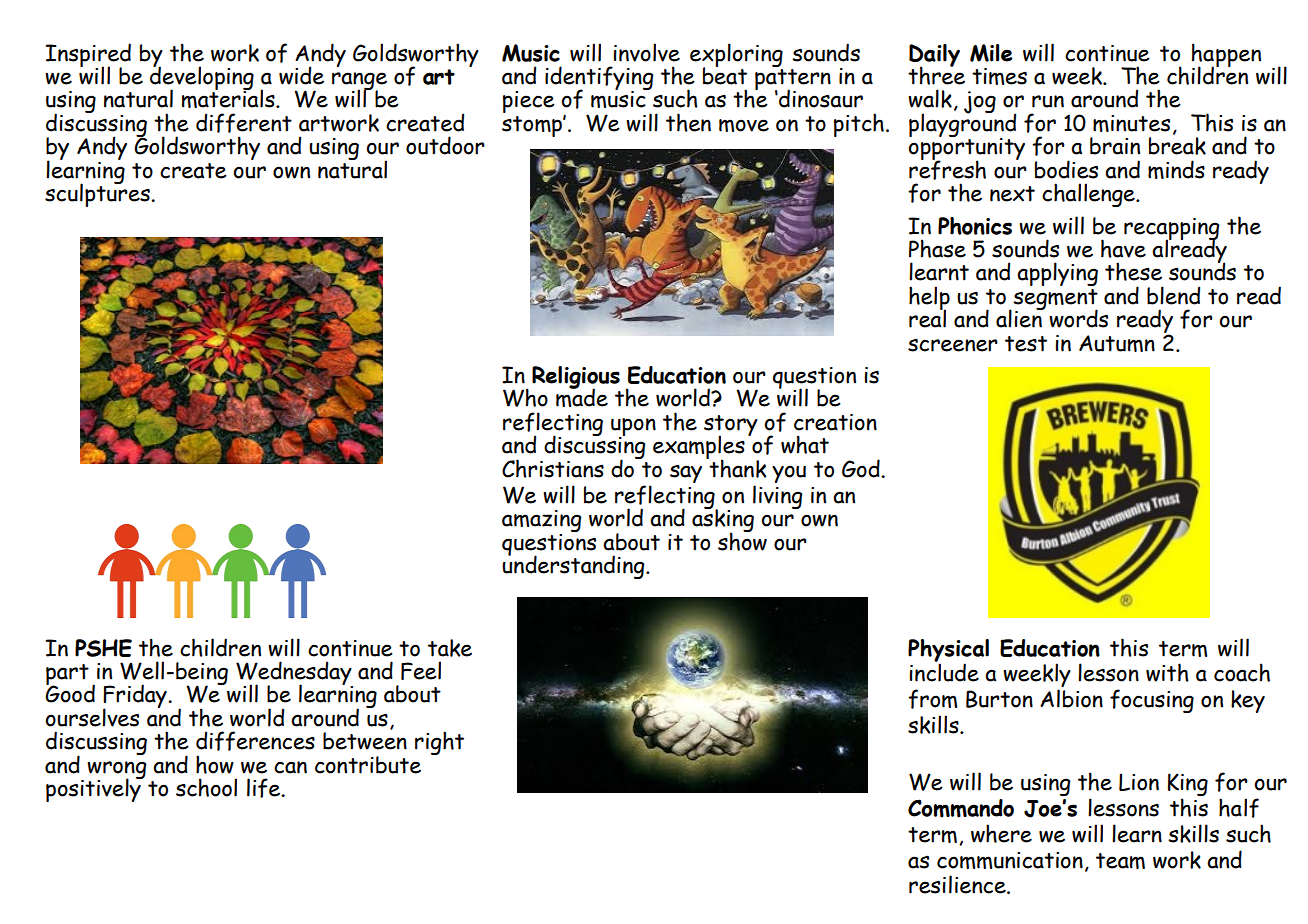 The width and height of the page is (1308, 924). What do you see at coordinates (206, 787) in the page?
I see `school` at bounding box center [206, 787].
